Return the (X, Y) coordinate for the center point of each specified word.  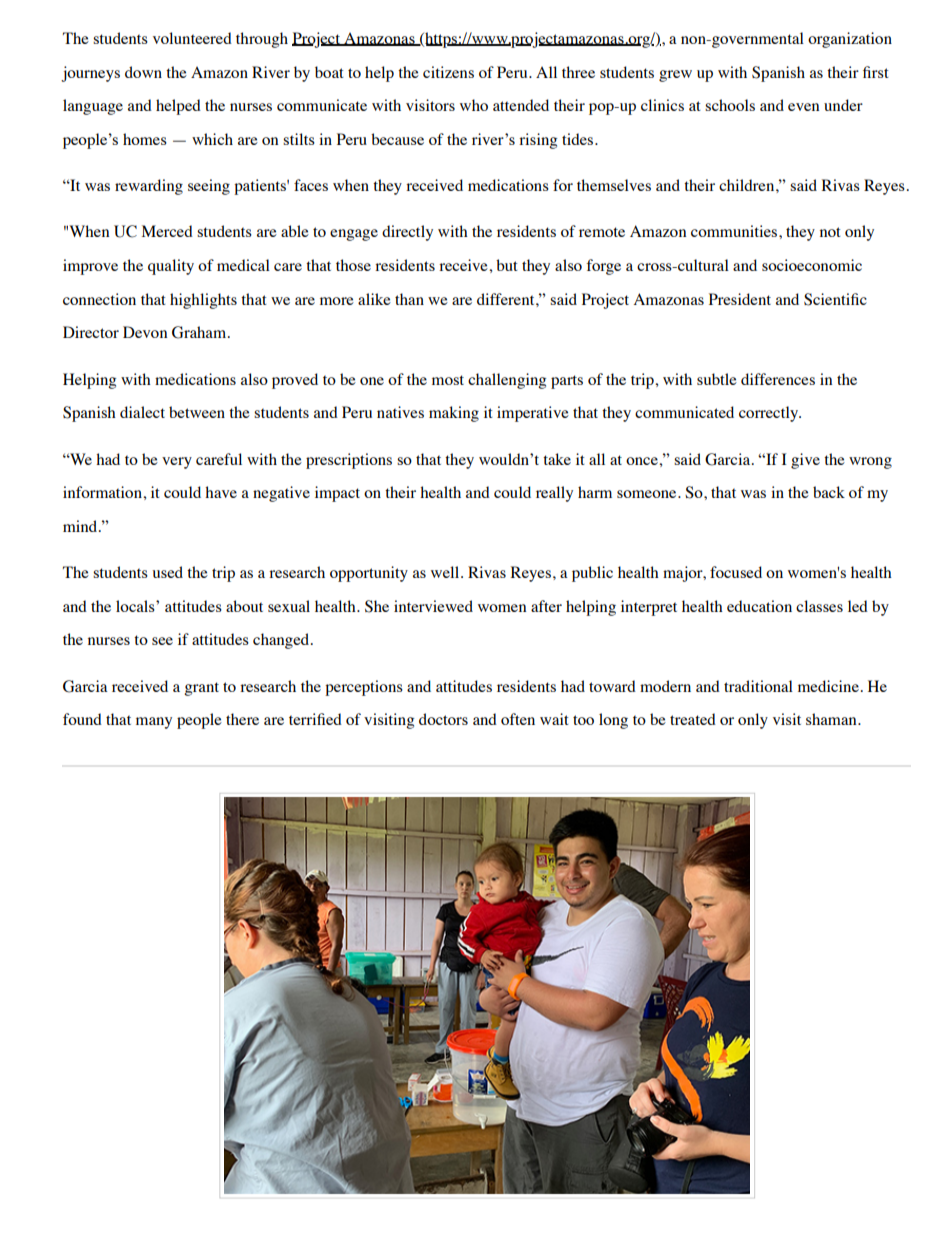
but (507, 265)
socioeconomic (812, 265)
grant (201, 689)
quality (171, 267)
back (829, 492)
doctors (443, 719)
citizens (448, 72)
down (143, 72)
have (221, 492)
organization (850, 40)
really (554, 494)
